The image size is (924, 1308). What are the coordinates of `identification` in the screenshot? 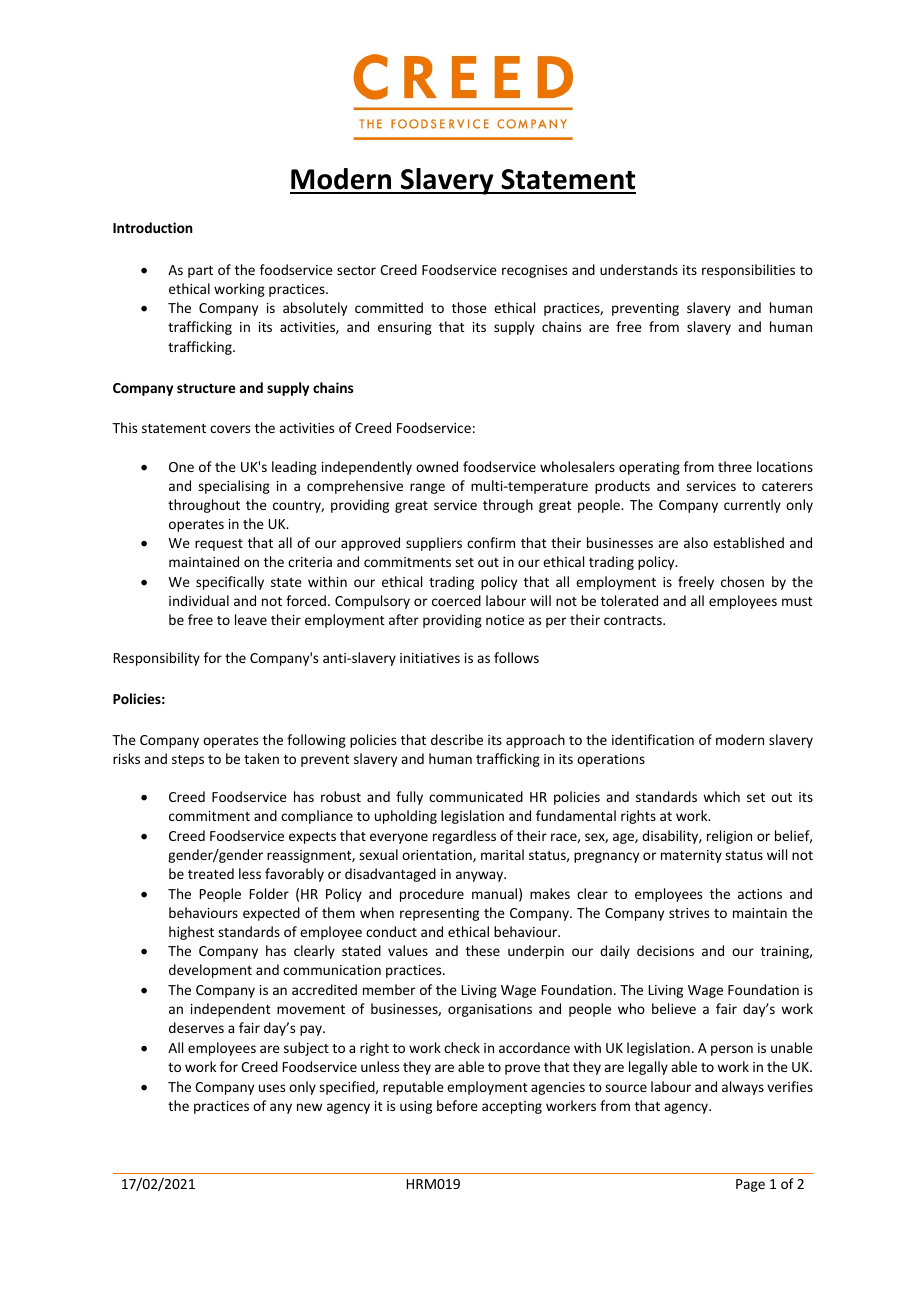 It's located at (653, 739).
